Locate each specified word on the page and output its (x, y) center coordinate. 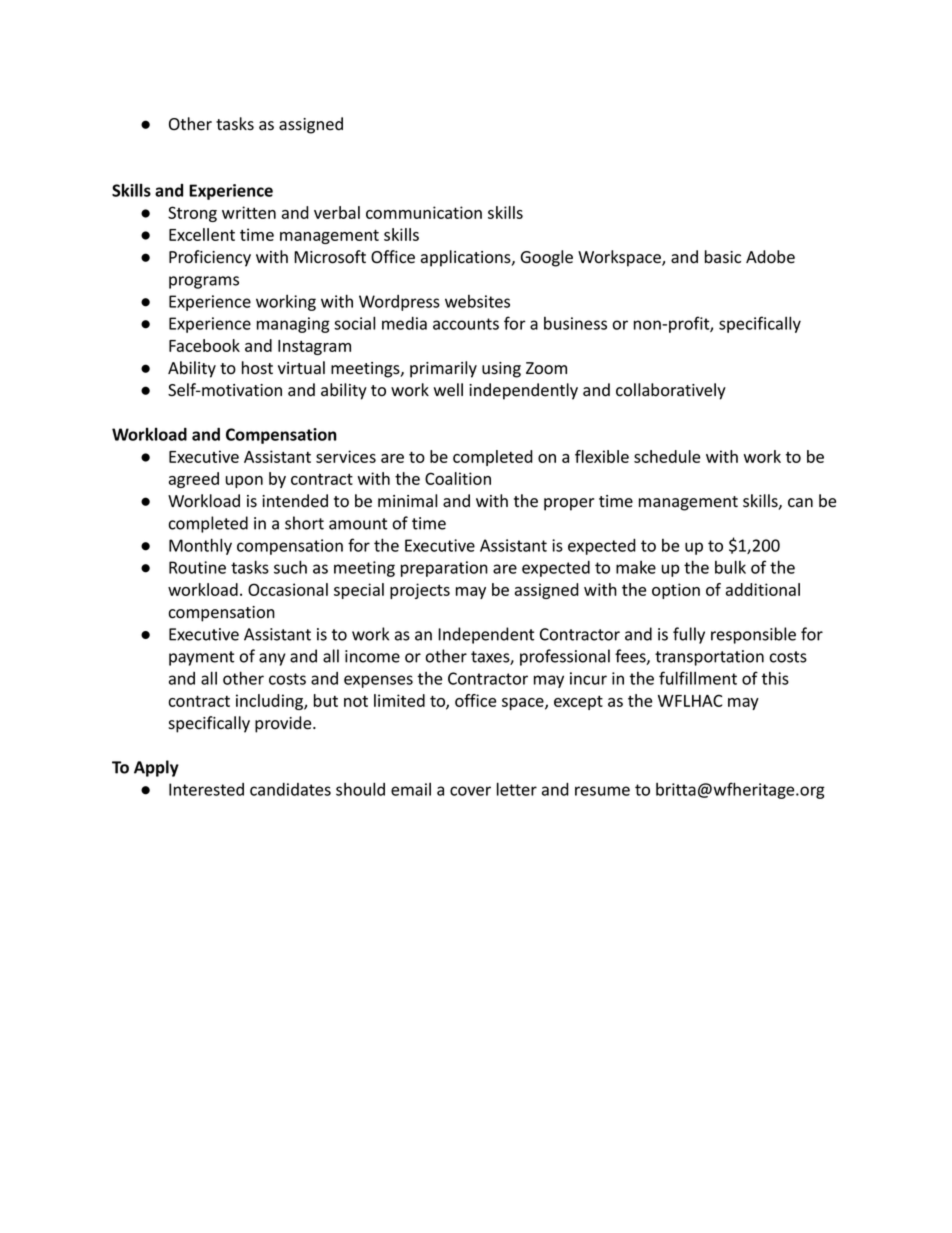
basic (723, 257)
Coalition (458, 478)
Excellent (202, 234)
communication (424, 212)
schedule (667, 456)
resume (602, 791)
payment (201, 658)
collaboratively (671, 391)
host (257, 368)
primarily (443, 369)
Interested (206, 789)
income (372, 656)
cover (470, 791)
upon (244, 482)
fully (689, 635)
